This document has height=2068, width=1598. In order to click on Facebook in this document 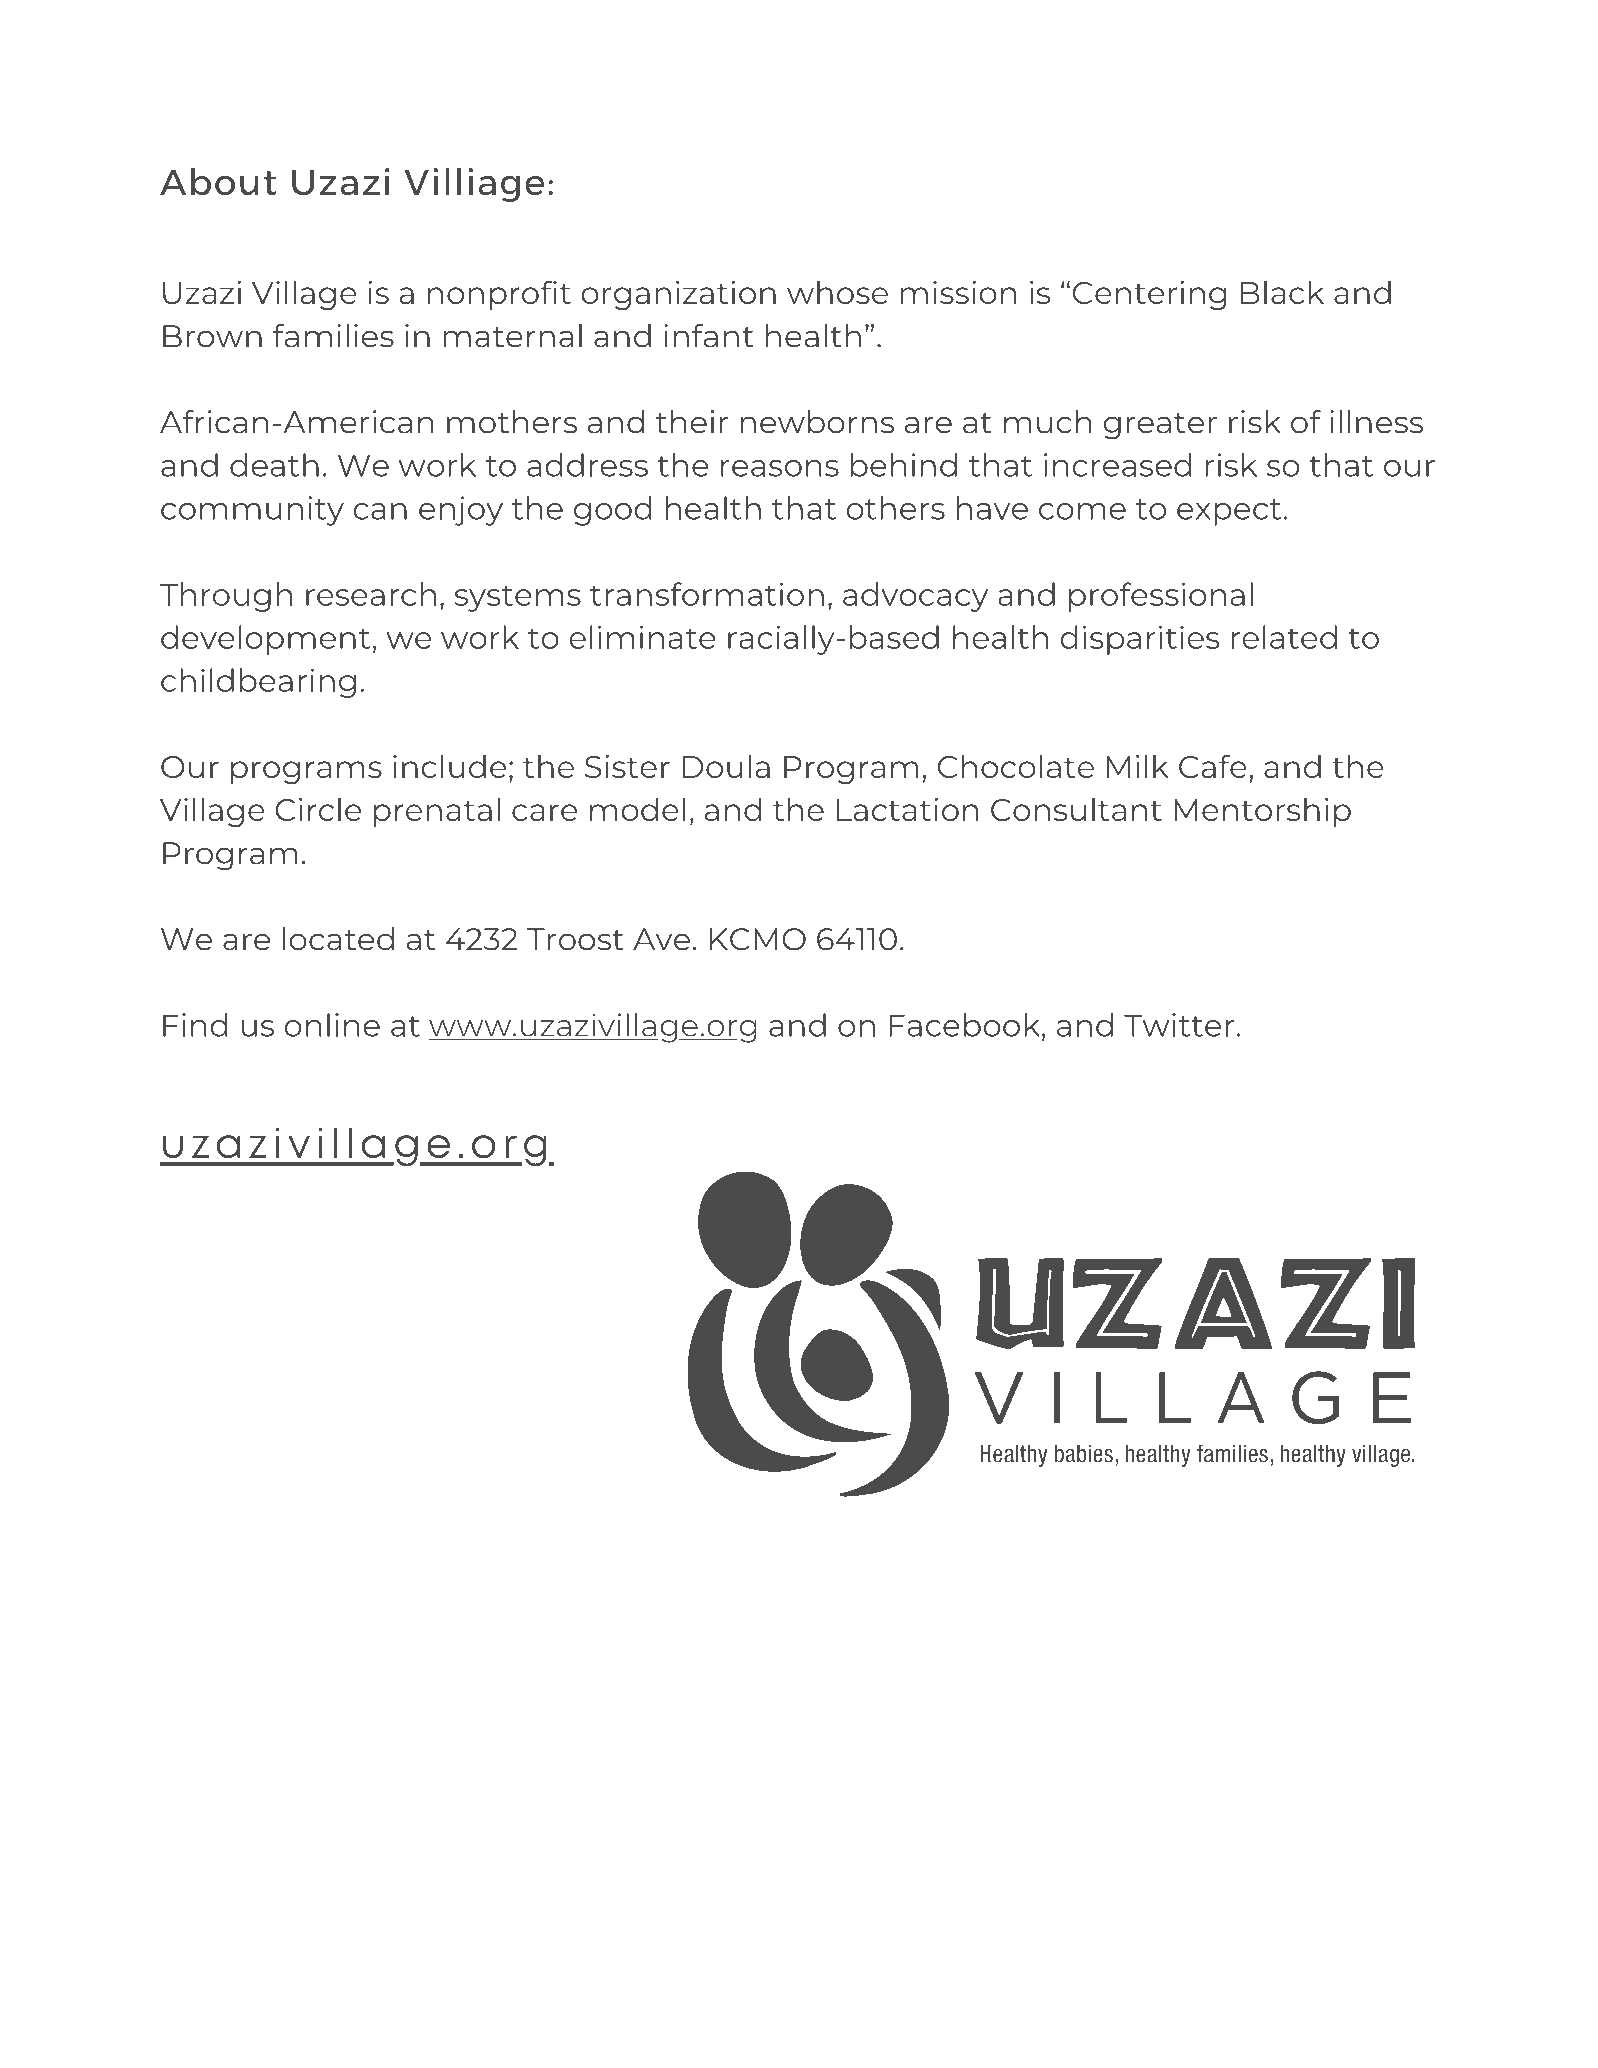, I will do `click(966, 1026)`.
